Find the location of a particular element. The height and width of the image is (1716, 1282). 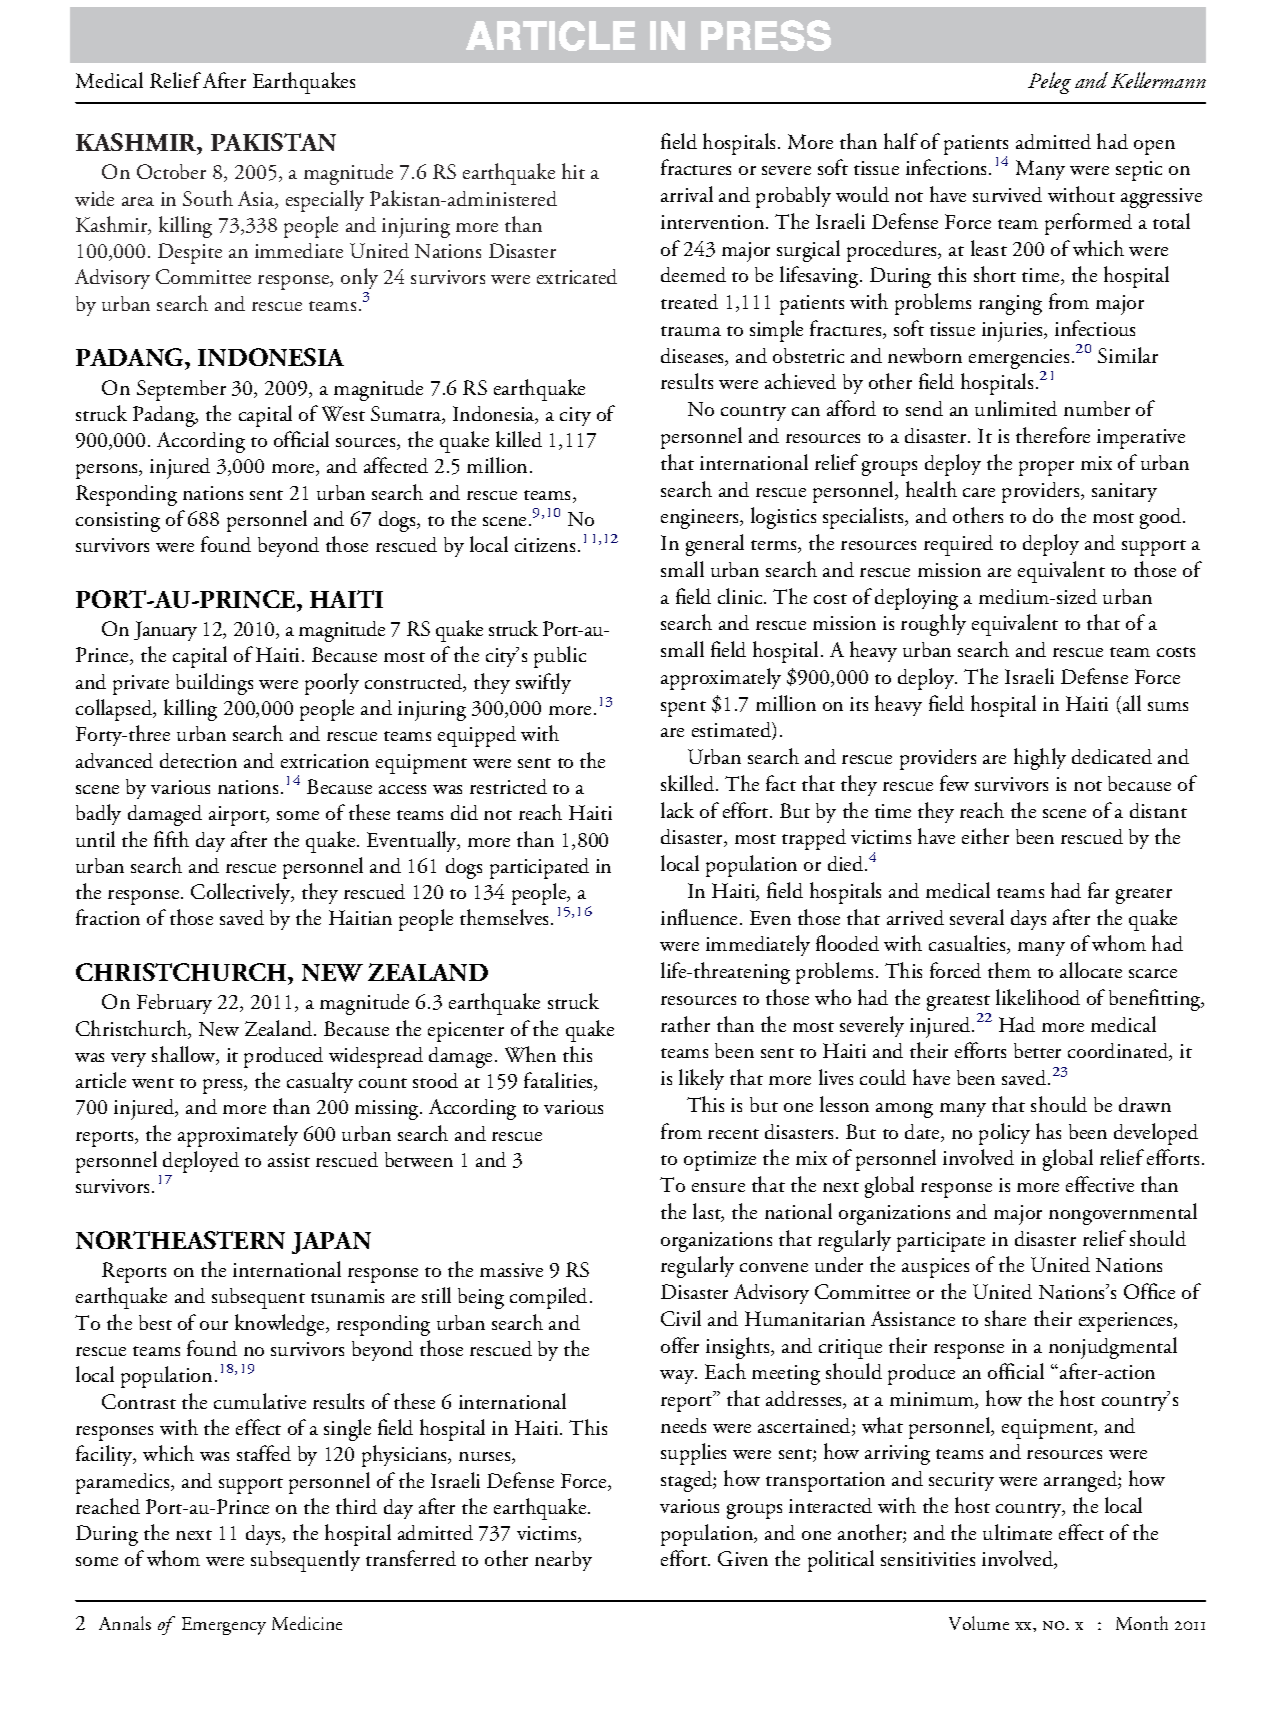

public is located at coordinates (560, 657).
